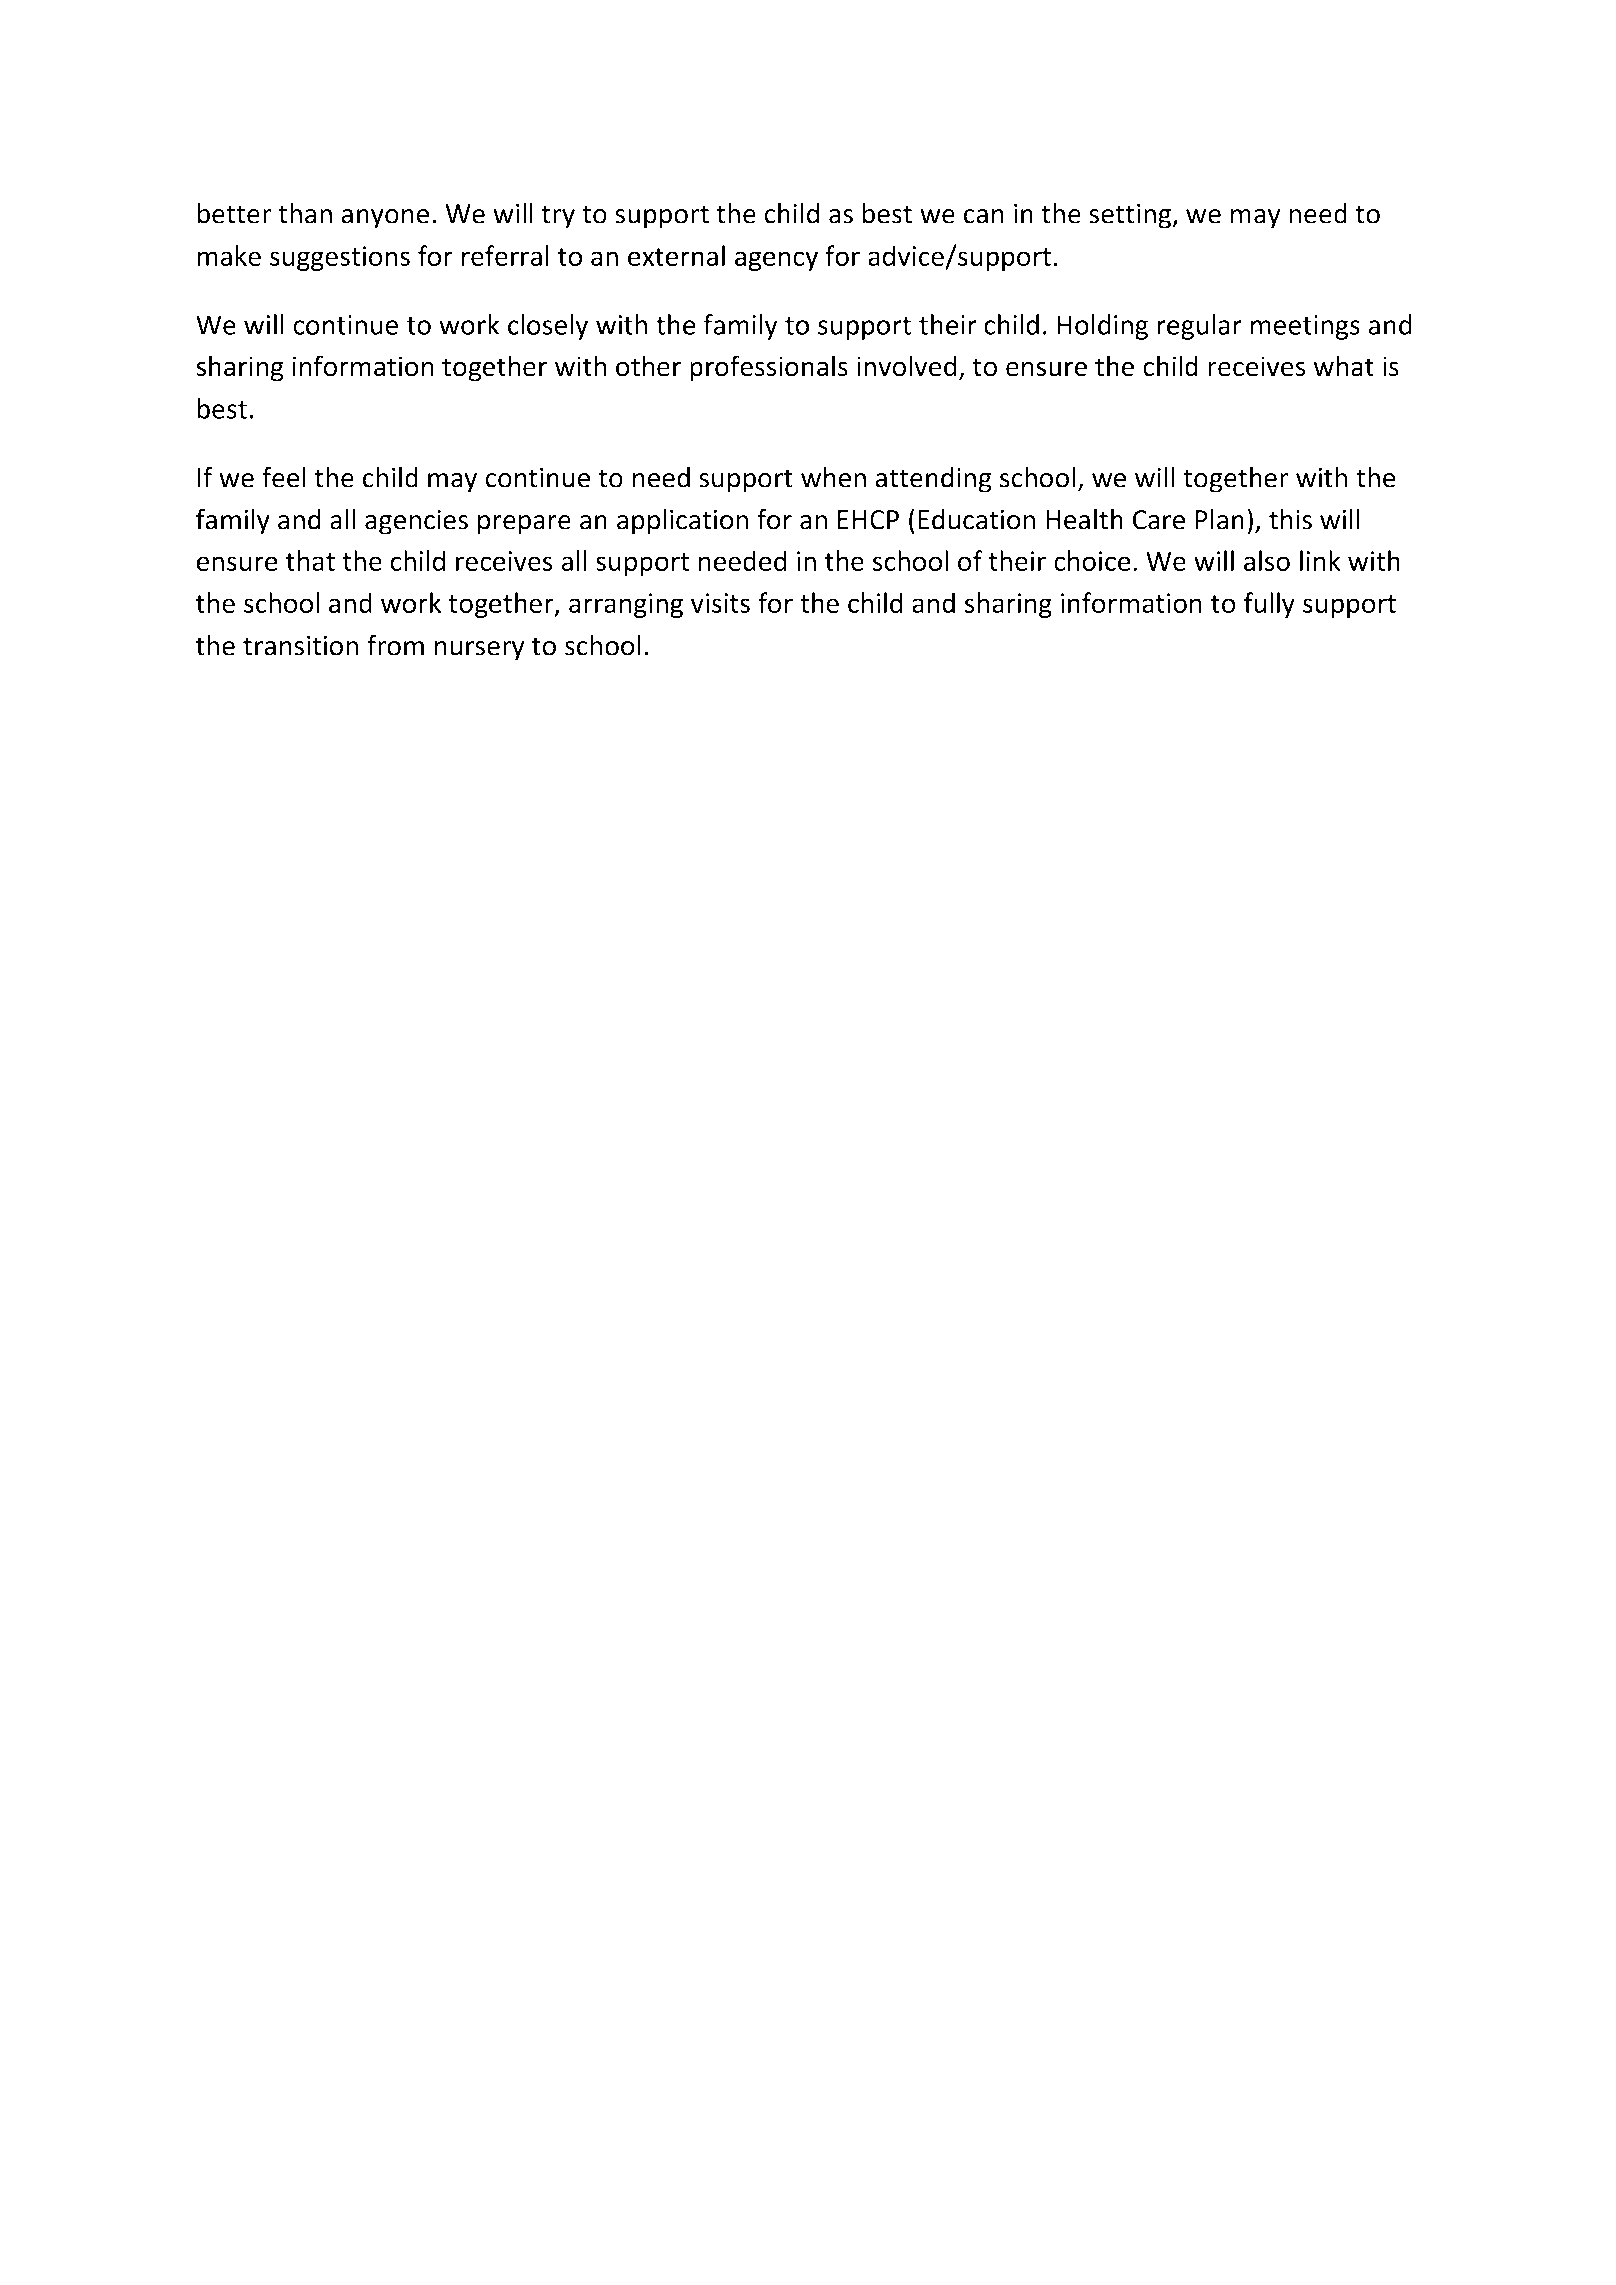  Describe the element at coordinates (284, 477) in the screenshot. I see `feel` at that location.
